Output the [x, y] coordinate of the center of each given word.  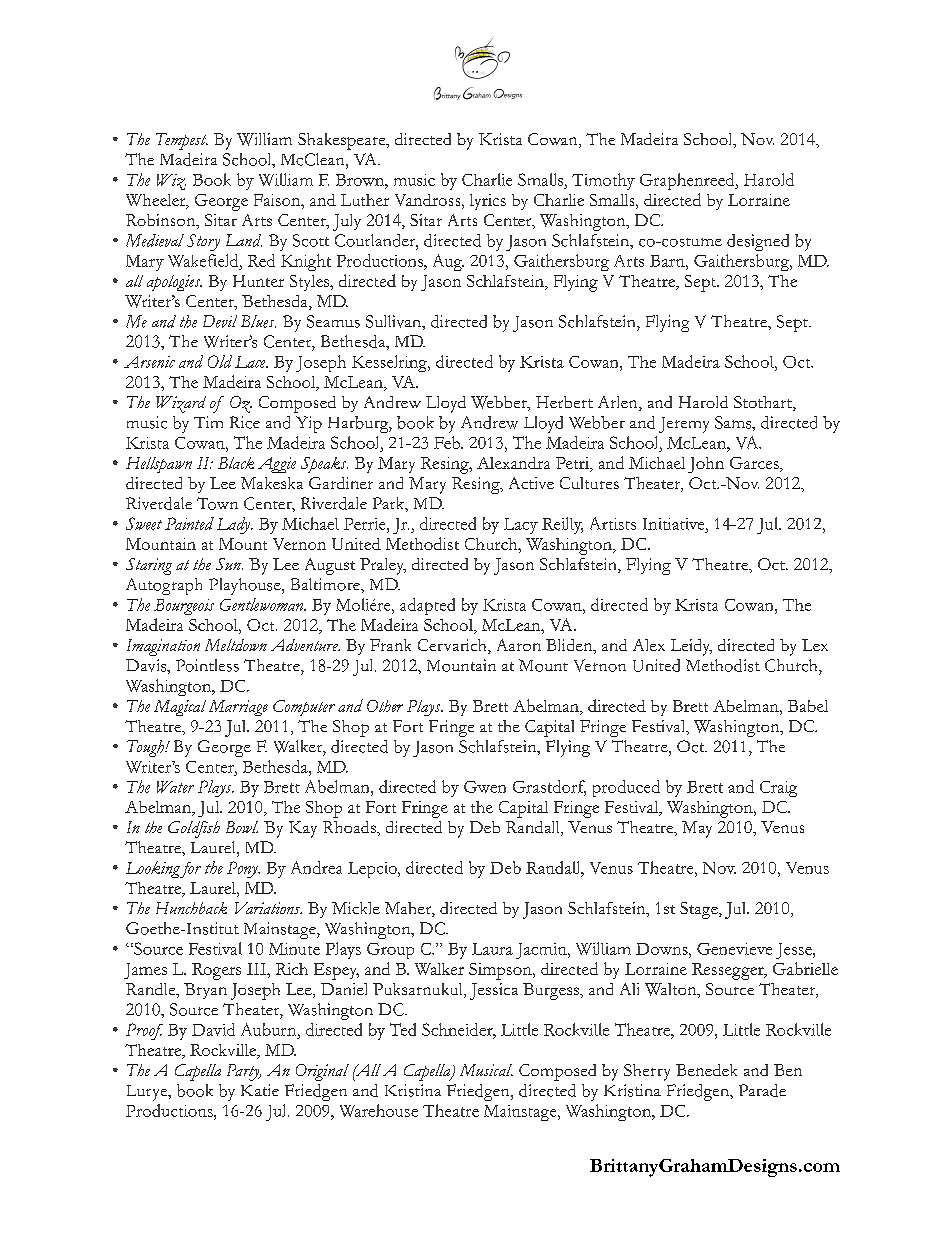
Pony [243, 869]
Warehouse [379, 1110]
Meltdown [236, 645]
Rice [245, 422]
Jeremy [684, 425]
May [697, 829]
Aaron [519, 645]
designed [758, 242]
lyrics [488, 202]
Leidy [691, 647]
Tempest [182, 141]
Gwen [485, 787]
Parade [762, 1090]
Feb [448, 442]
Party [244, 1072]
